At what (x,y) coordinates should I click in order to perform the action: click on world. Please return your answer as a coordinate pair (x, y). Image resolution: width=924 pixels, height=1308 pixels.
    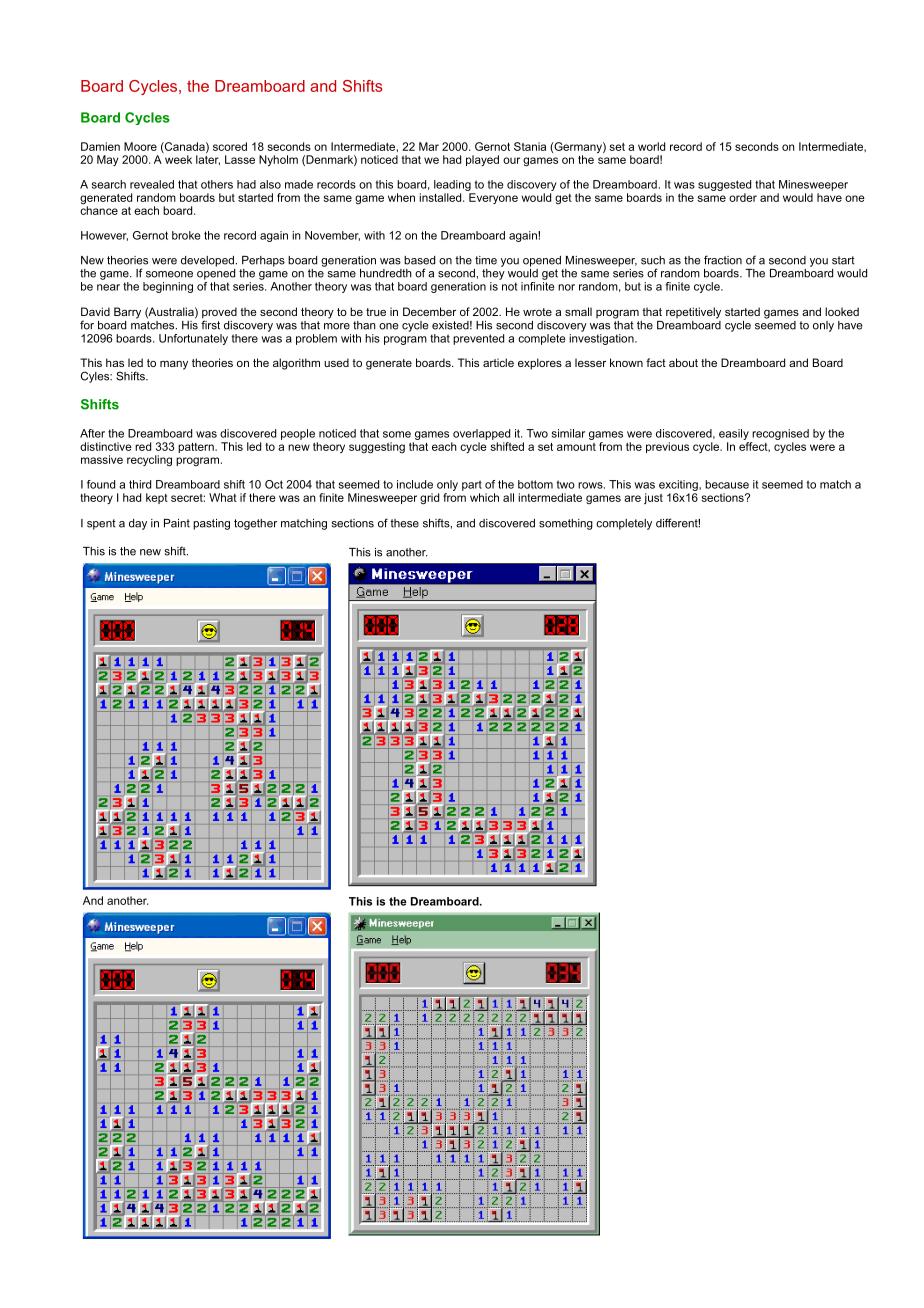
    Looking at the image, I should click on (651, 146).
